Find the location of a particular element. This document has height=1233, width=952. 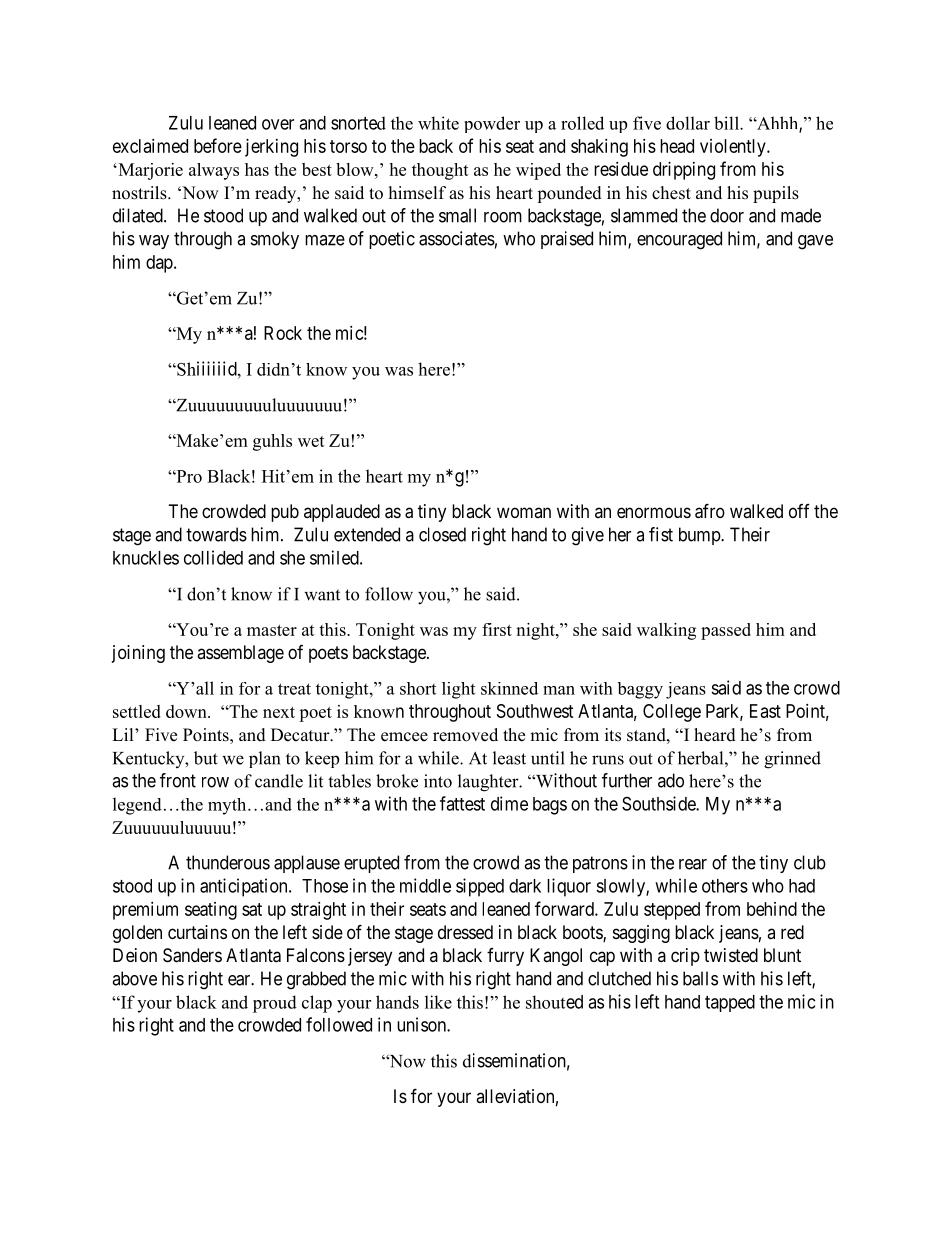

Sanders is located at coordinates (192, 955).
